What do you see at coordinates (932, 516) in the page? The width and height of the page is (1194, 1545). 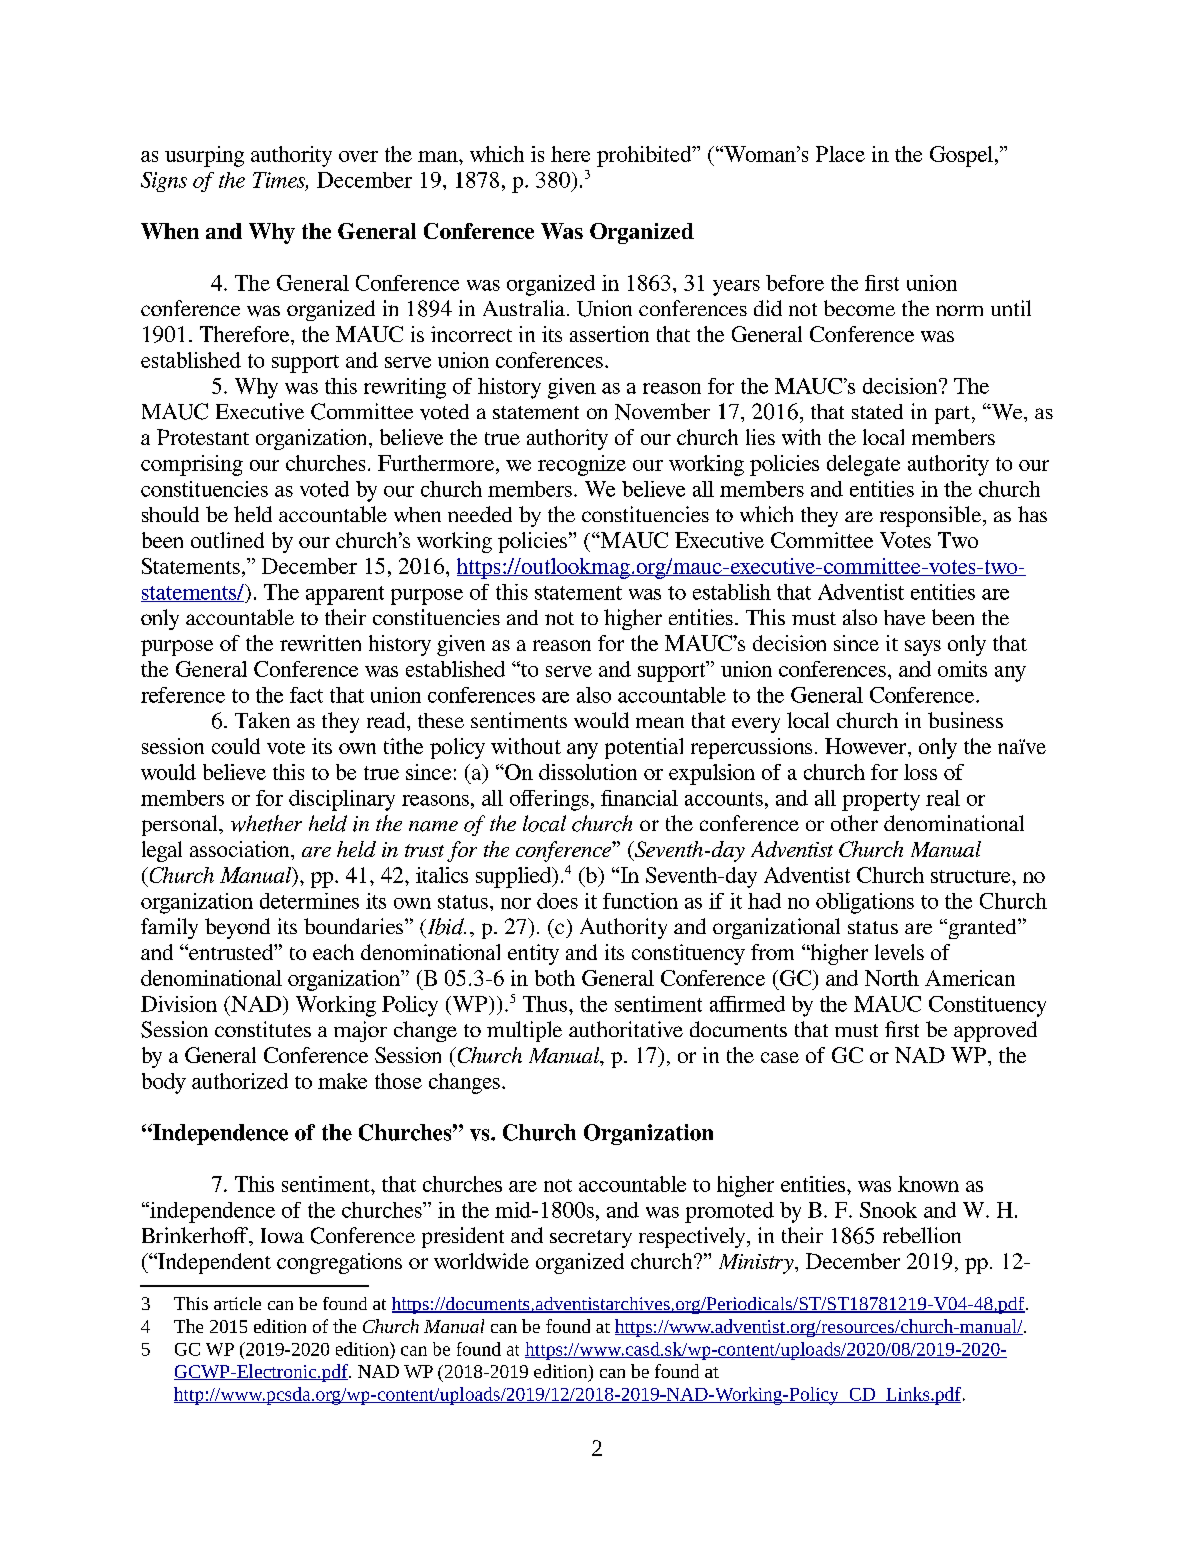 I see `responsible` at bounding box center [932, 516].
